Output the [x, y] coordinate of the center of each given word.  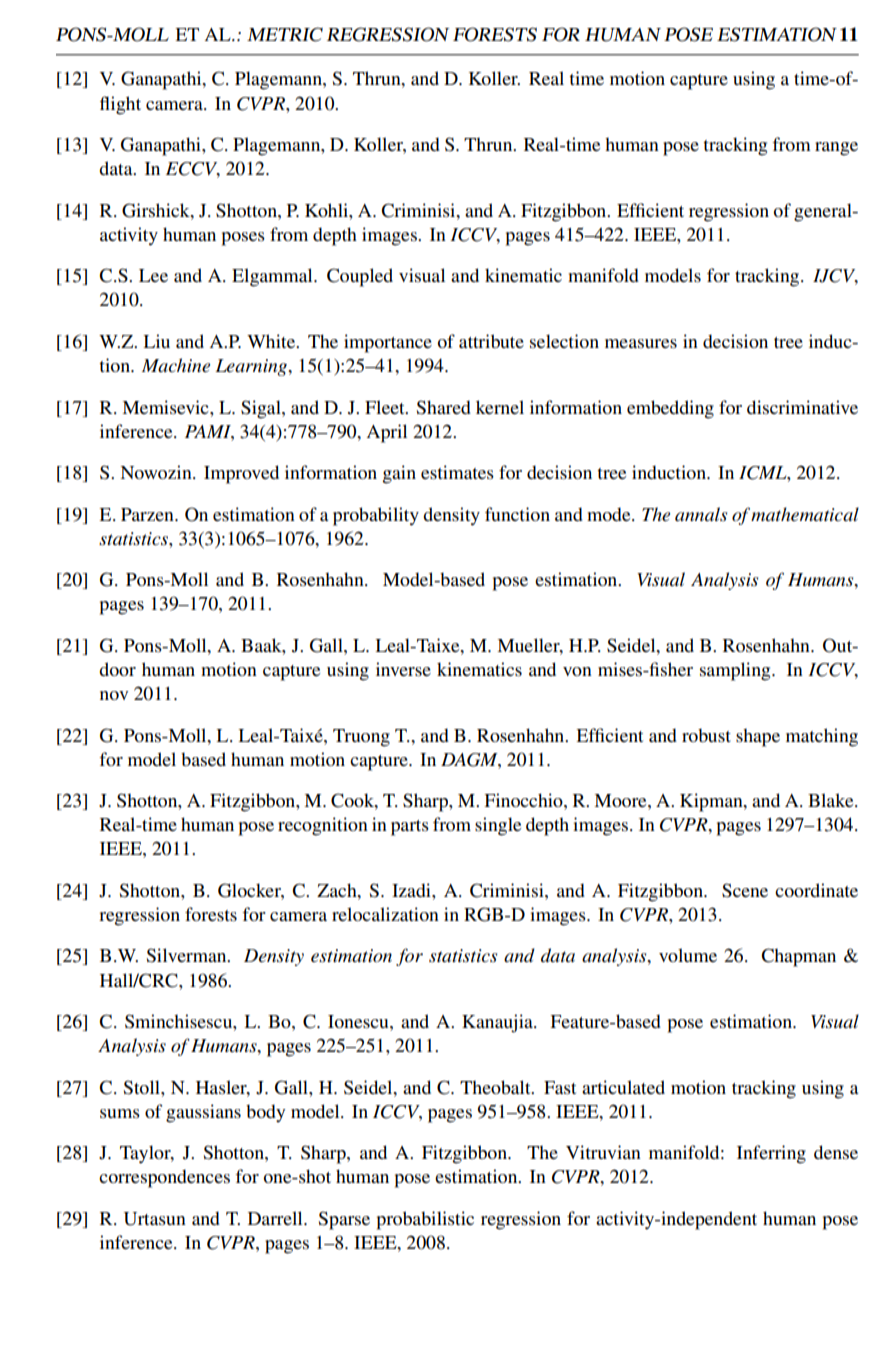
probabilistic [425, 1220]
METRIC [285, 34]
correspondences [164, 1178]
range [836, 149]
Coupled [360, 277]
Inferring [771, 1154]
